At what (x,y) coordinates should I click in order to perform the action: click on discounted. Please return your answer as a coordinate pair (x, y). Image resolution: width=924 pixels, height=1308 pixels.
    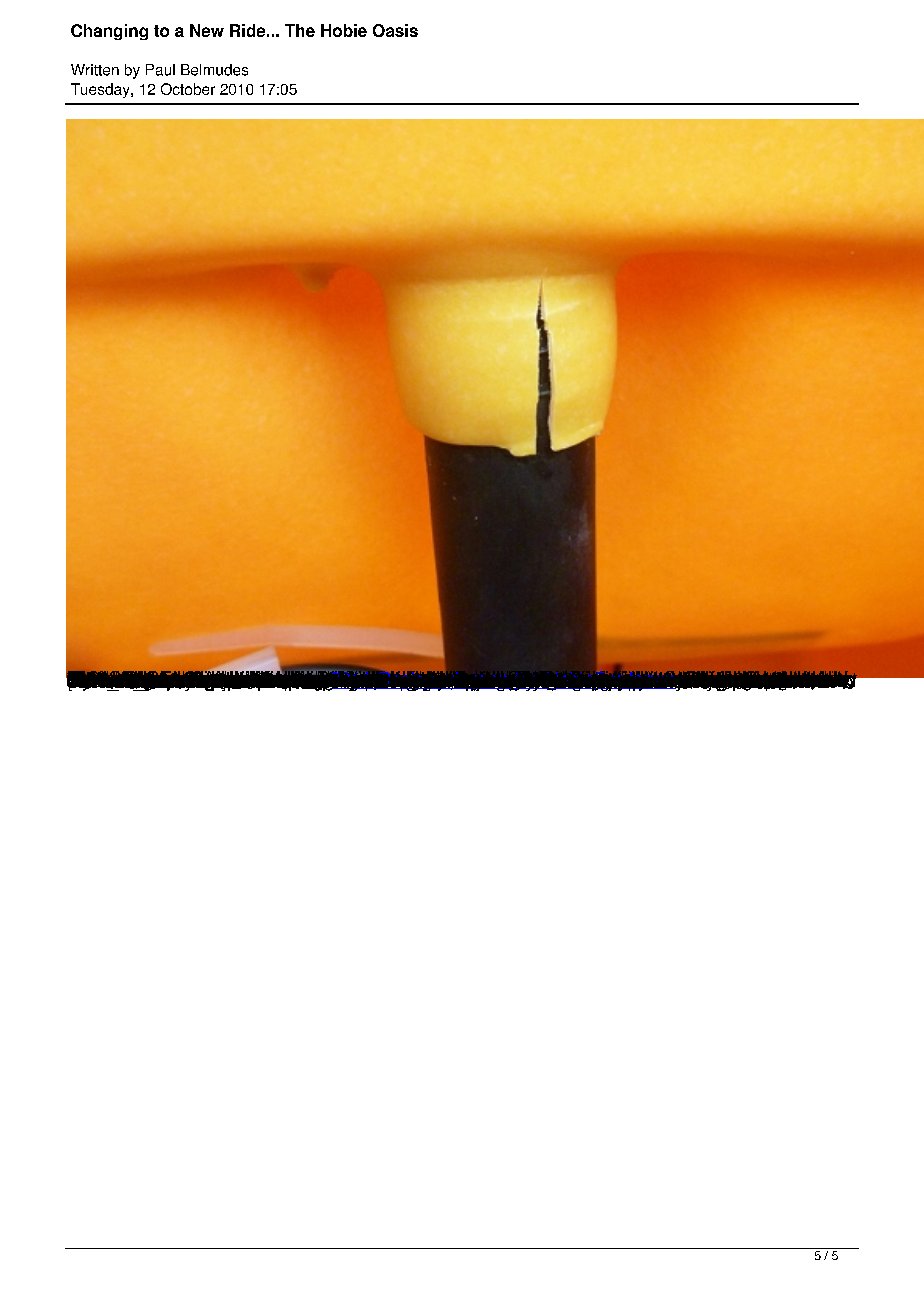
    Looking at the image, I should click on (328, 679).
